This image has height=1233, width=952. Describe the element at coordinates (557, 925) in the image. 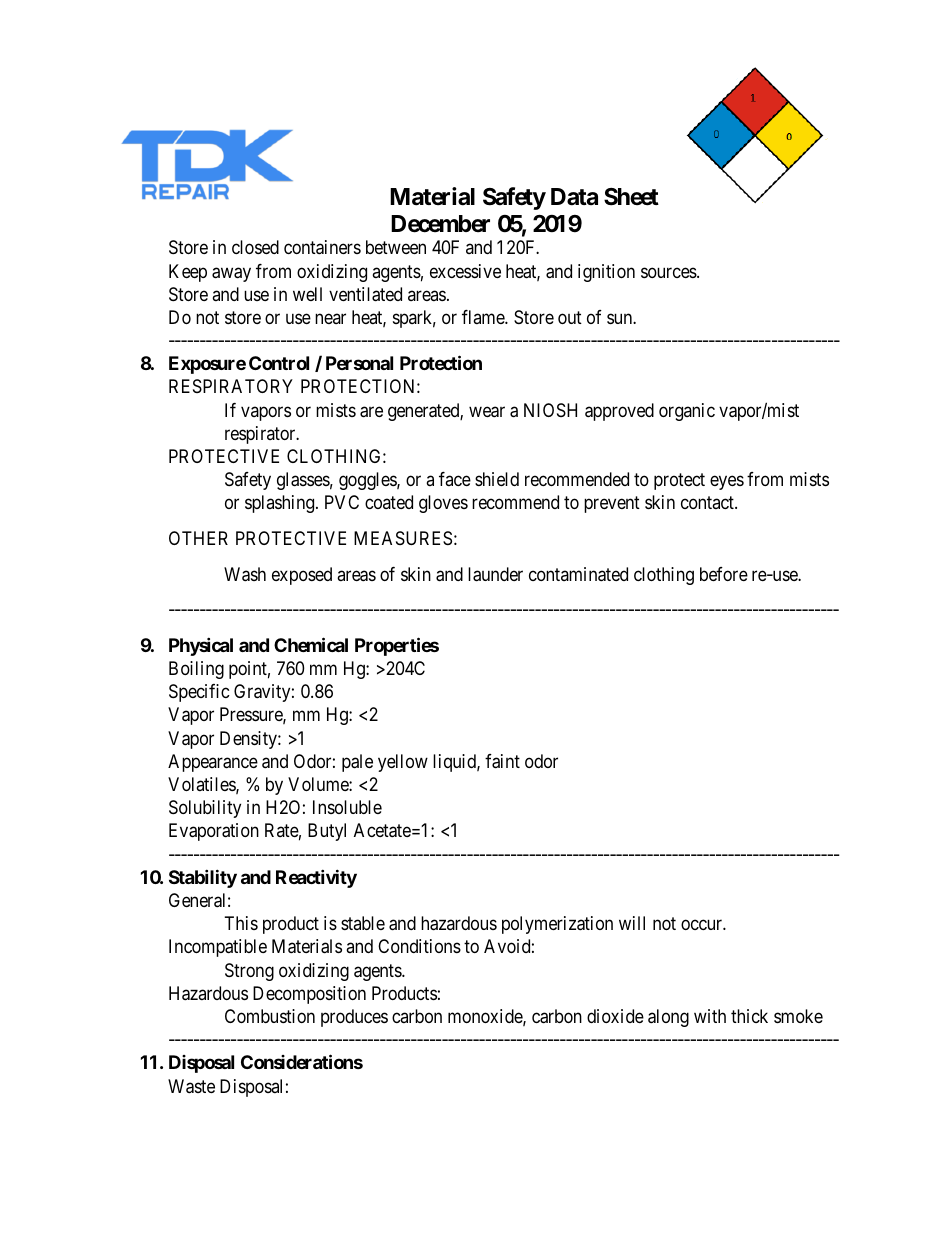

I see `polymerization` at that location.
